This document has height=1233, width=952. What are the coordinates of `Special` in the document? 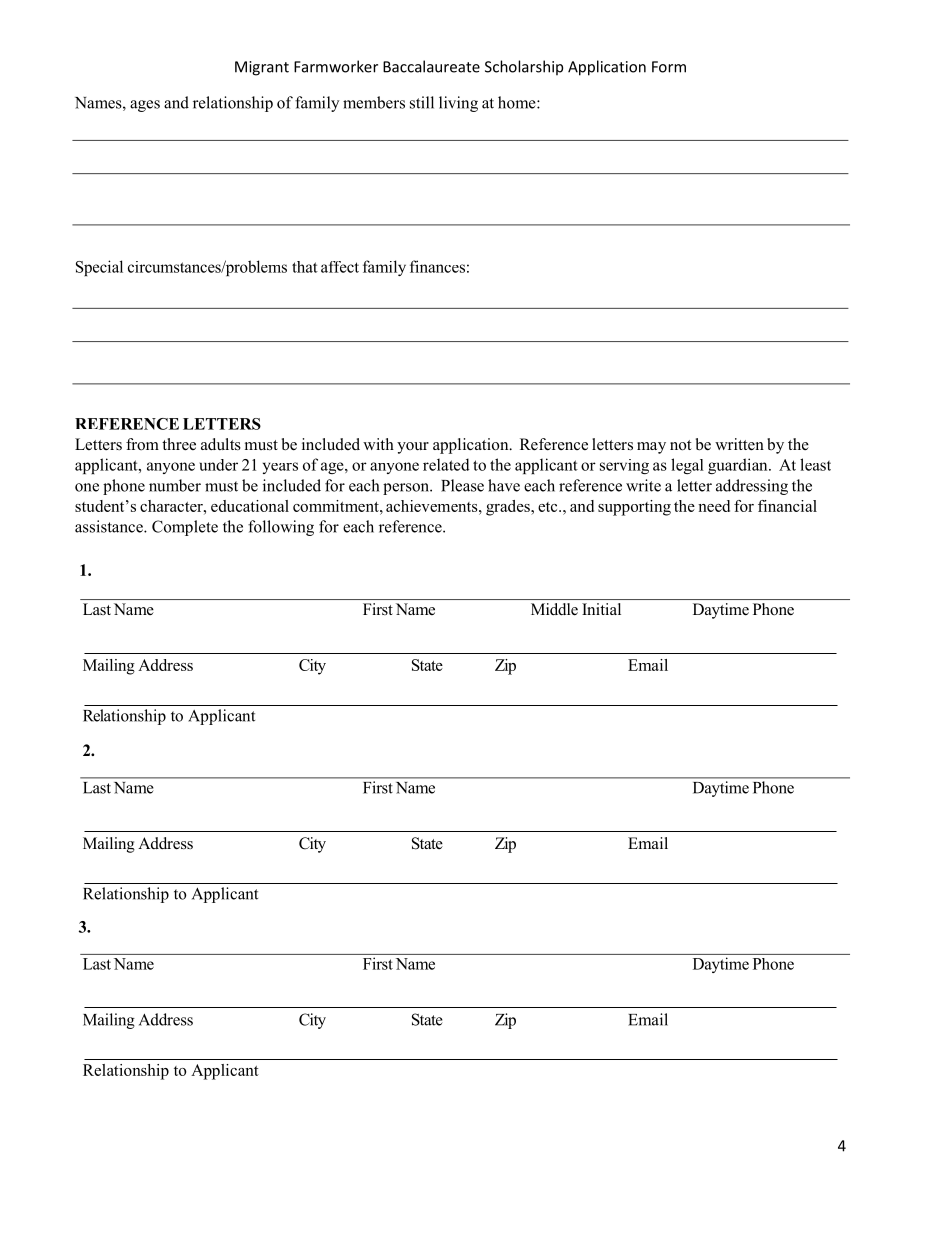 It's located at (99, 268).
